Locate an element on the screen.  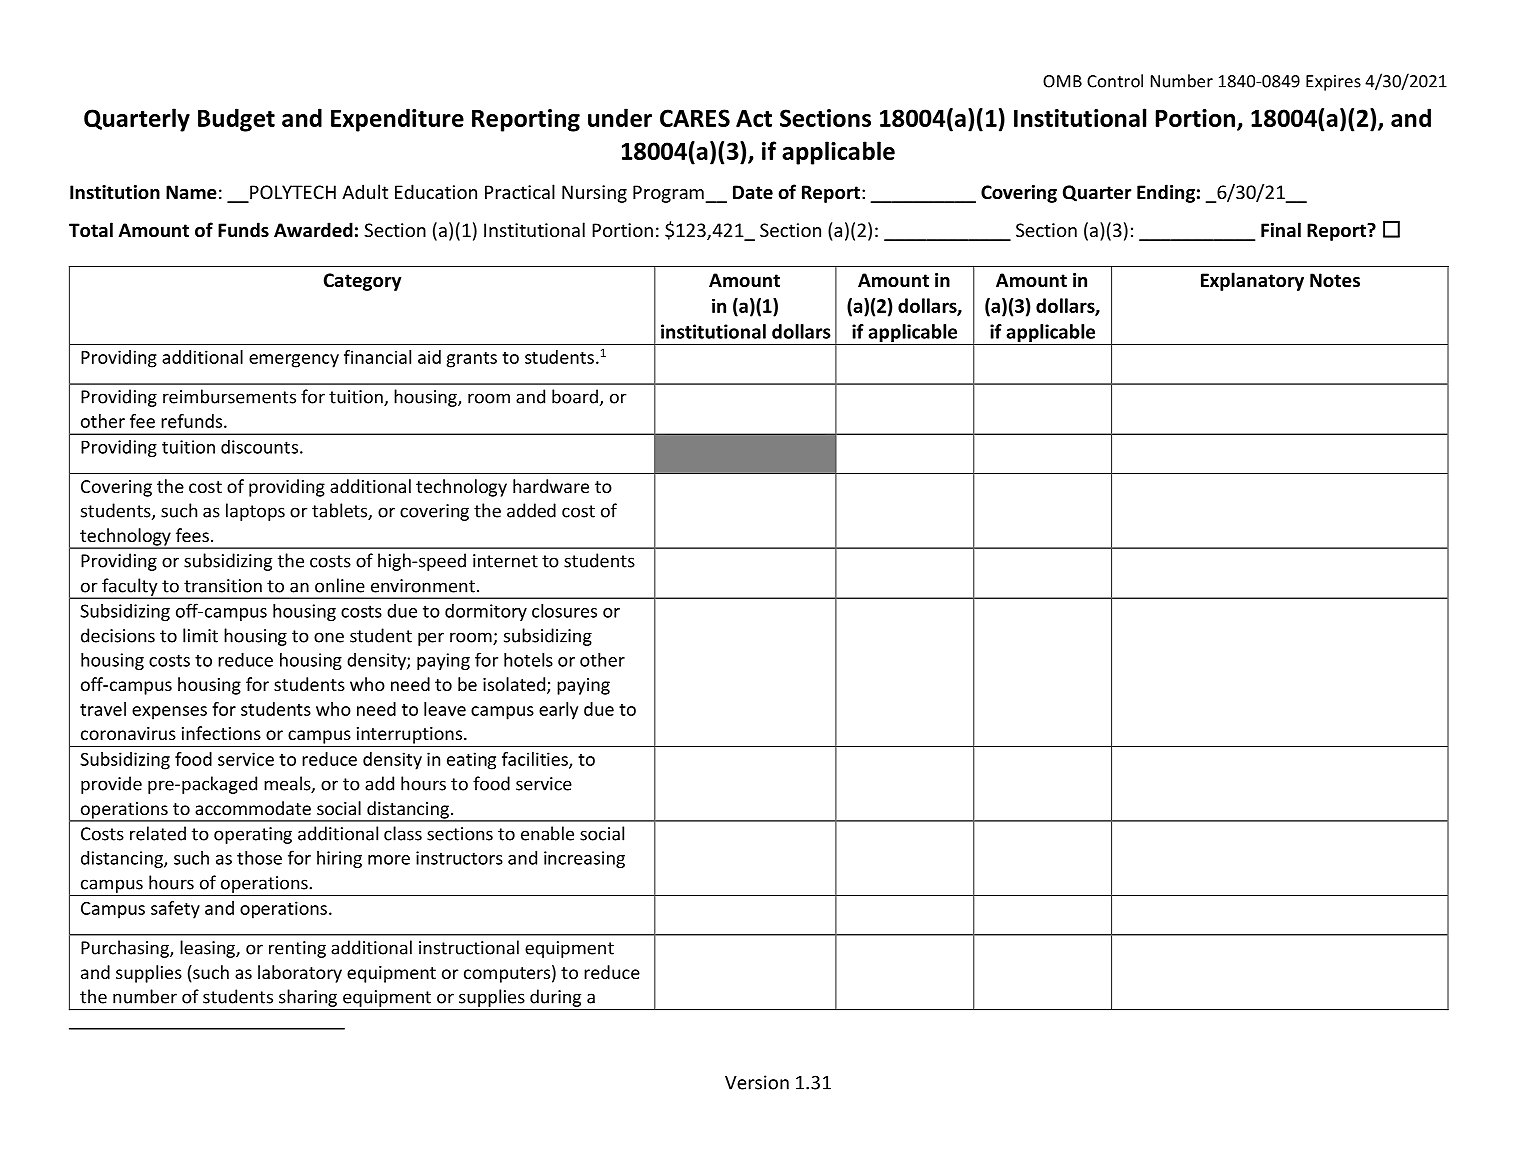
Explanatory is located at coordinates (1252, 281).
